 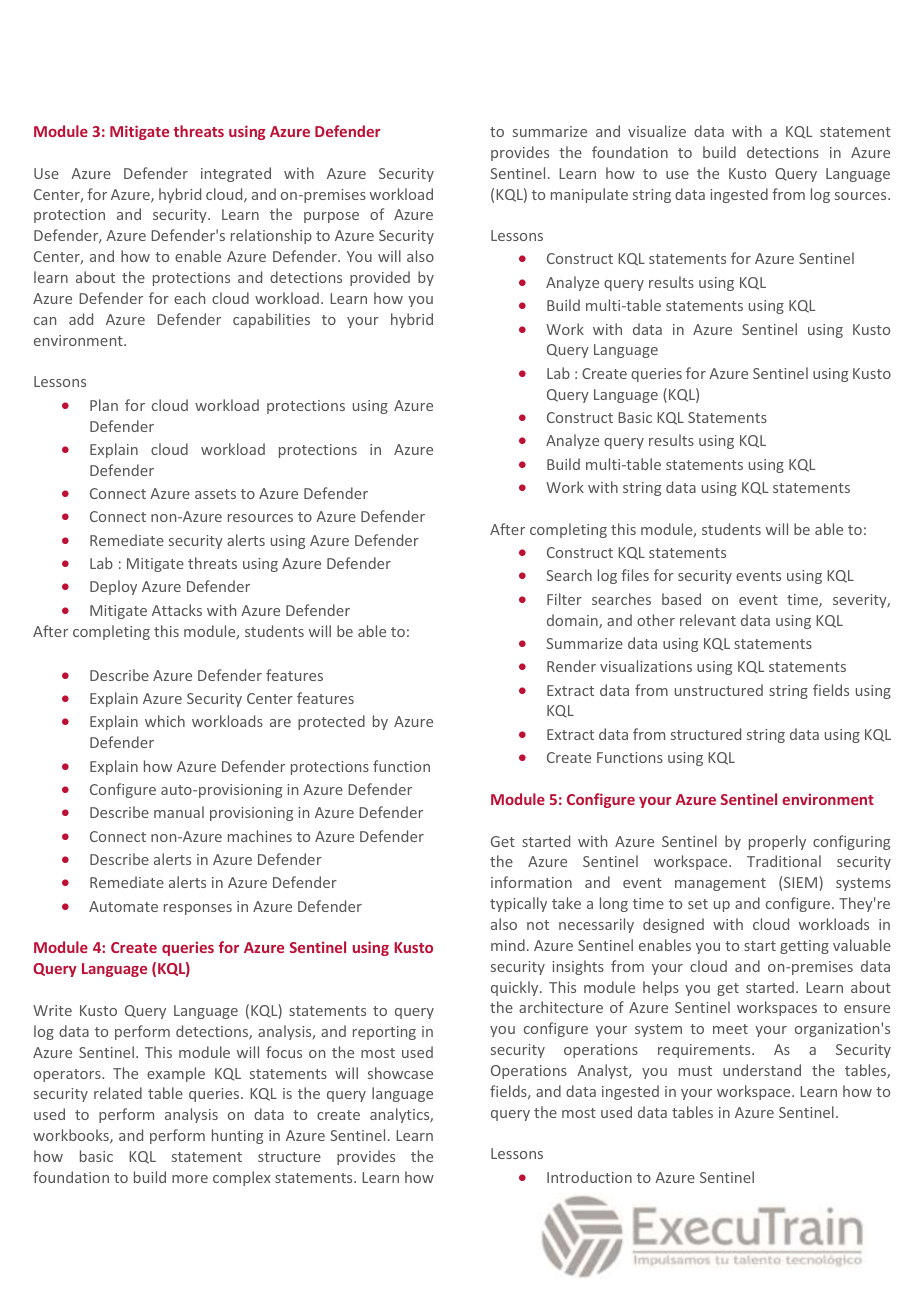 What do you see at coordinates (657, 131) in the image?
I see `visualize` at bounding box center [657, 131].
